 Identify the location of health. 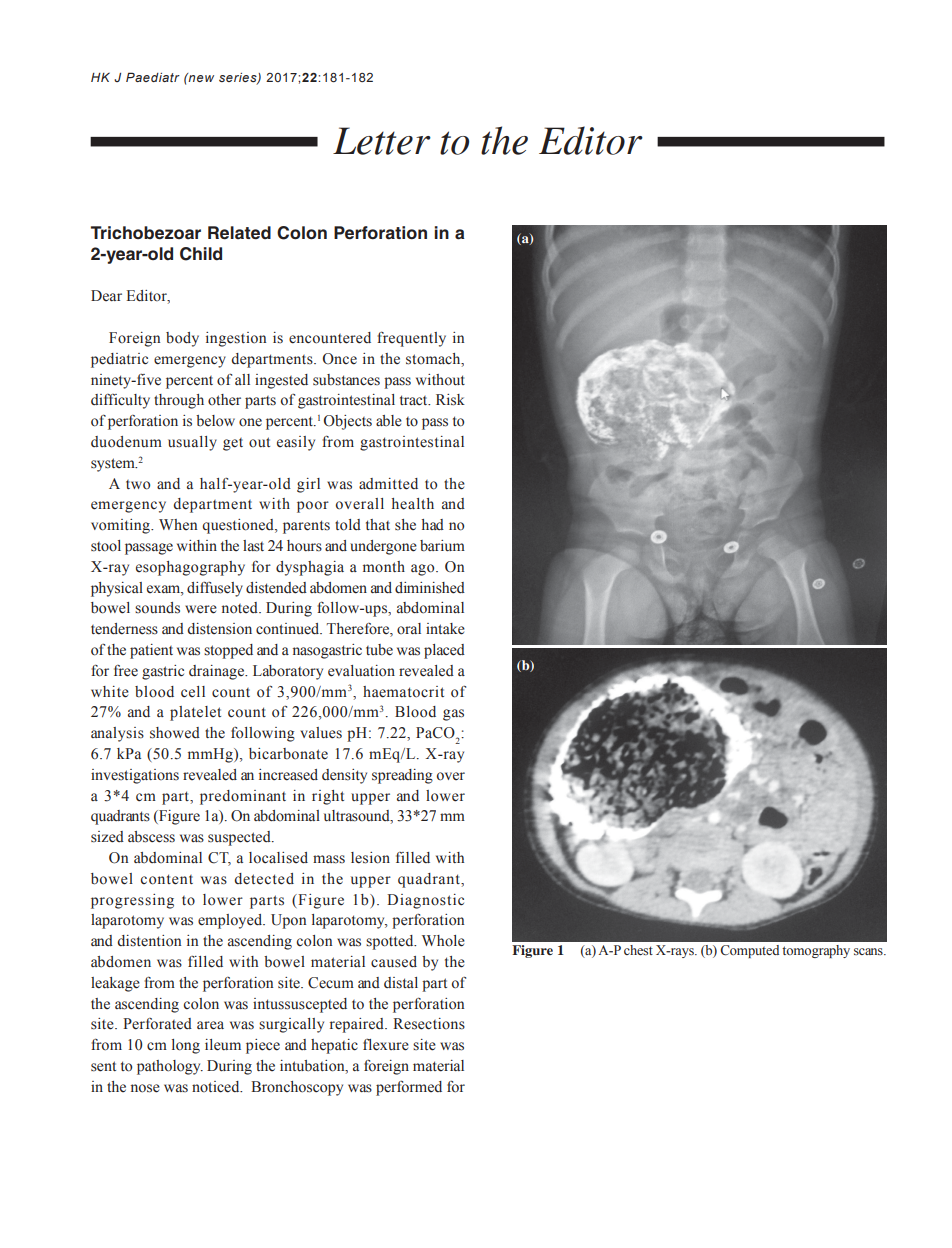
(413, 504).
